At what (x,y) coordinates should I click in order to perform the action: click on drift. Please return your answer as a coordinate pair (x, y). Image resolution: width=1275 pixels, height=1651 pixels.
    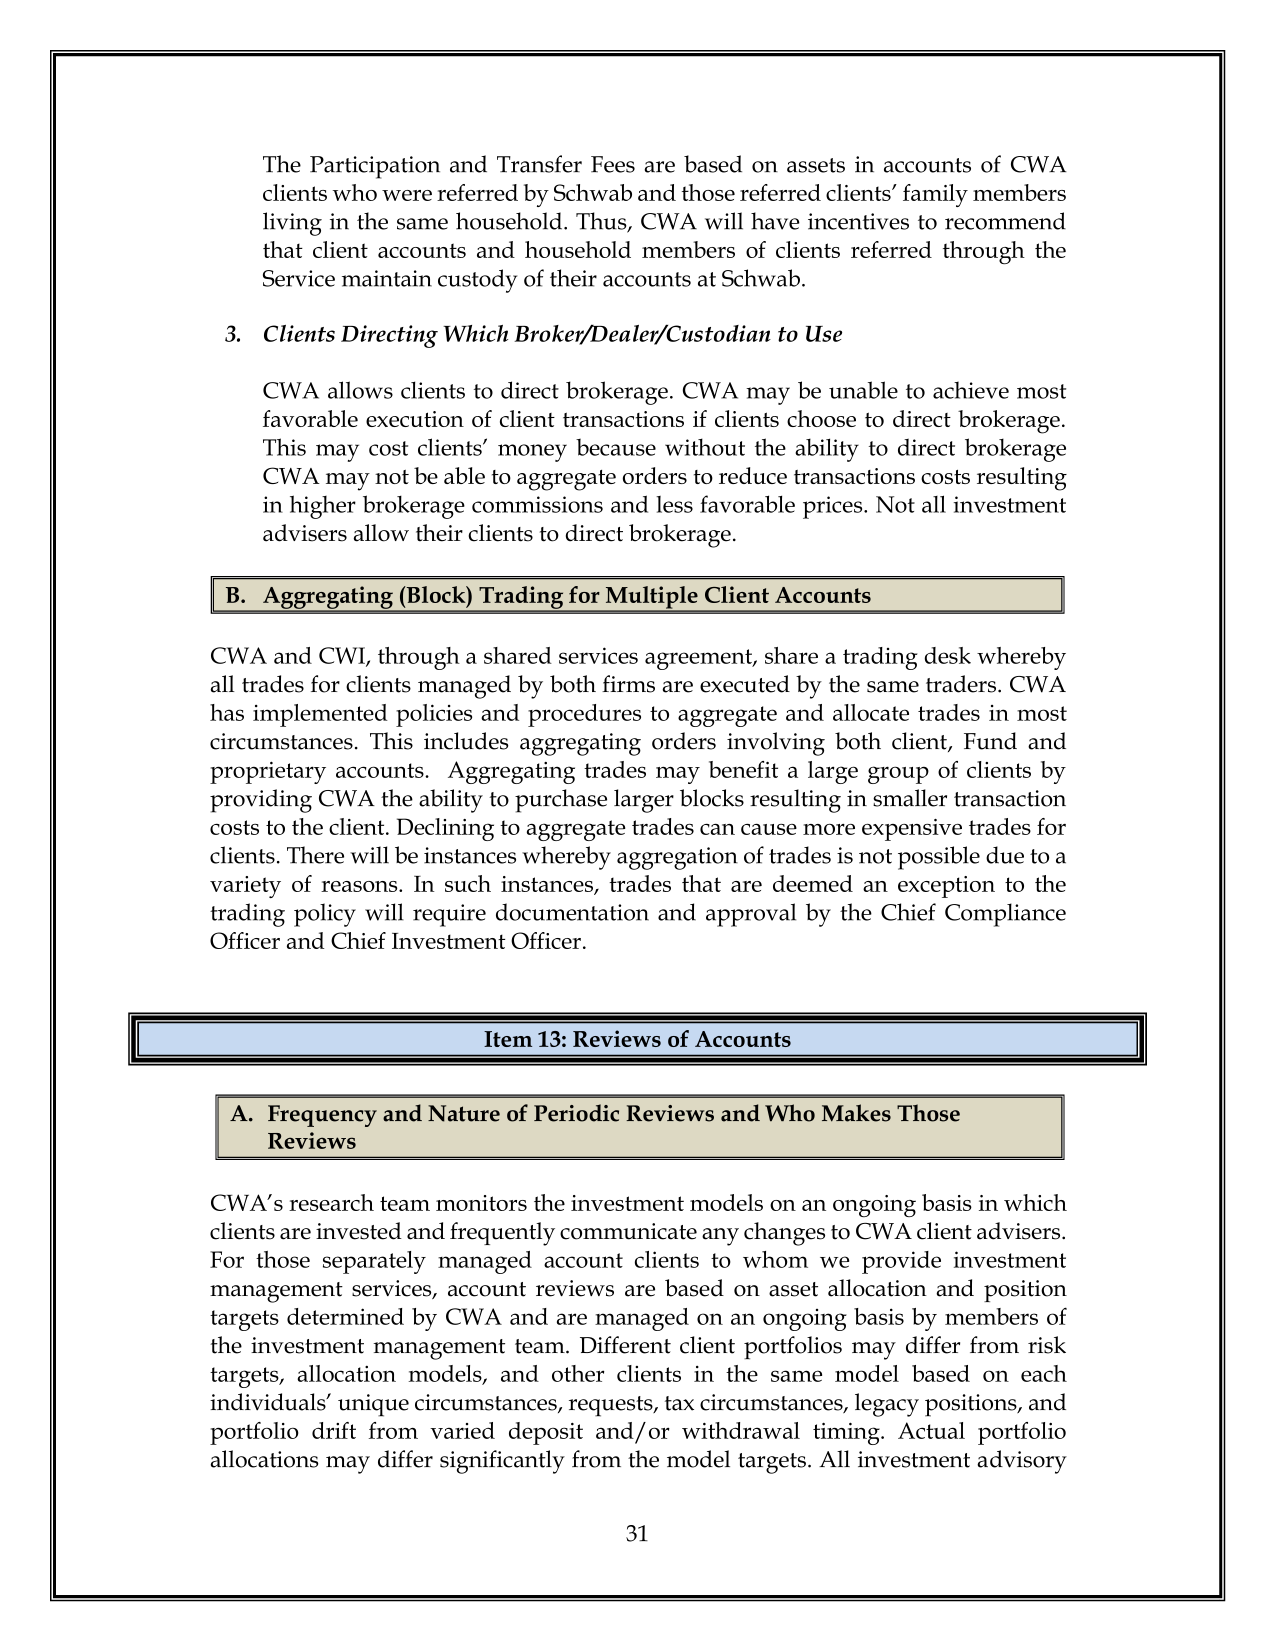
    Looking at the image, I should click on (334, 1430).
